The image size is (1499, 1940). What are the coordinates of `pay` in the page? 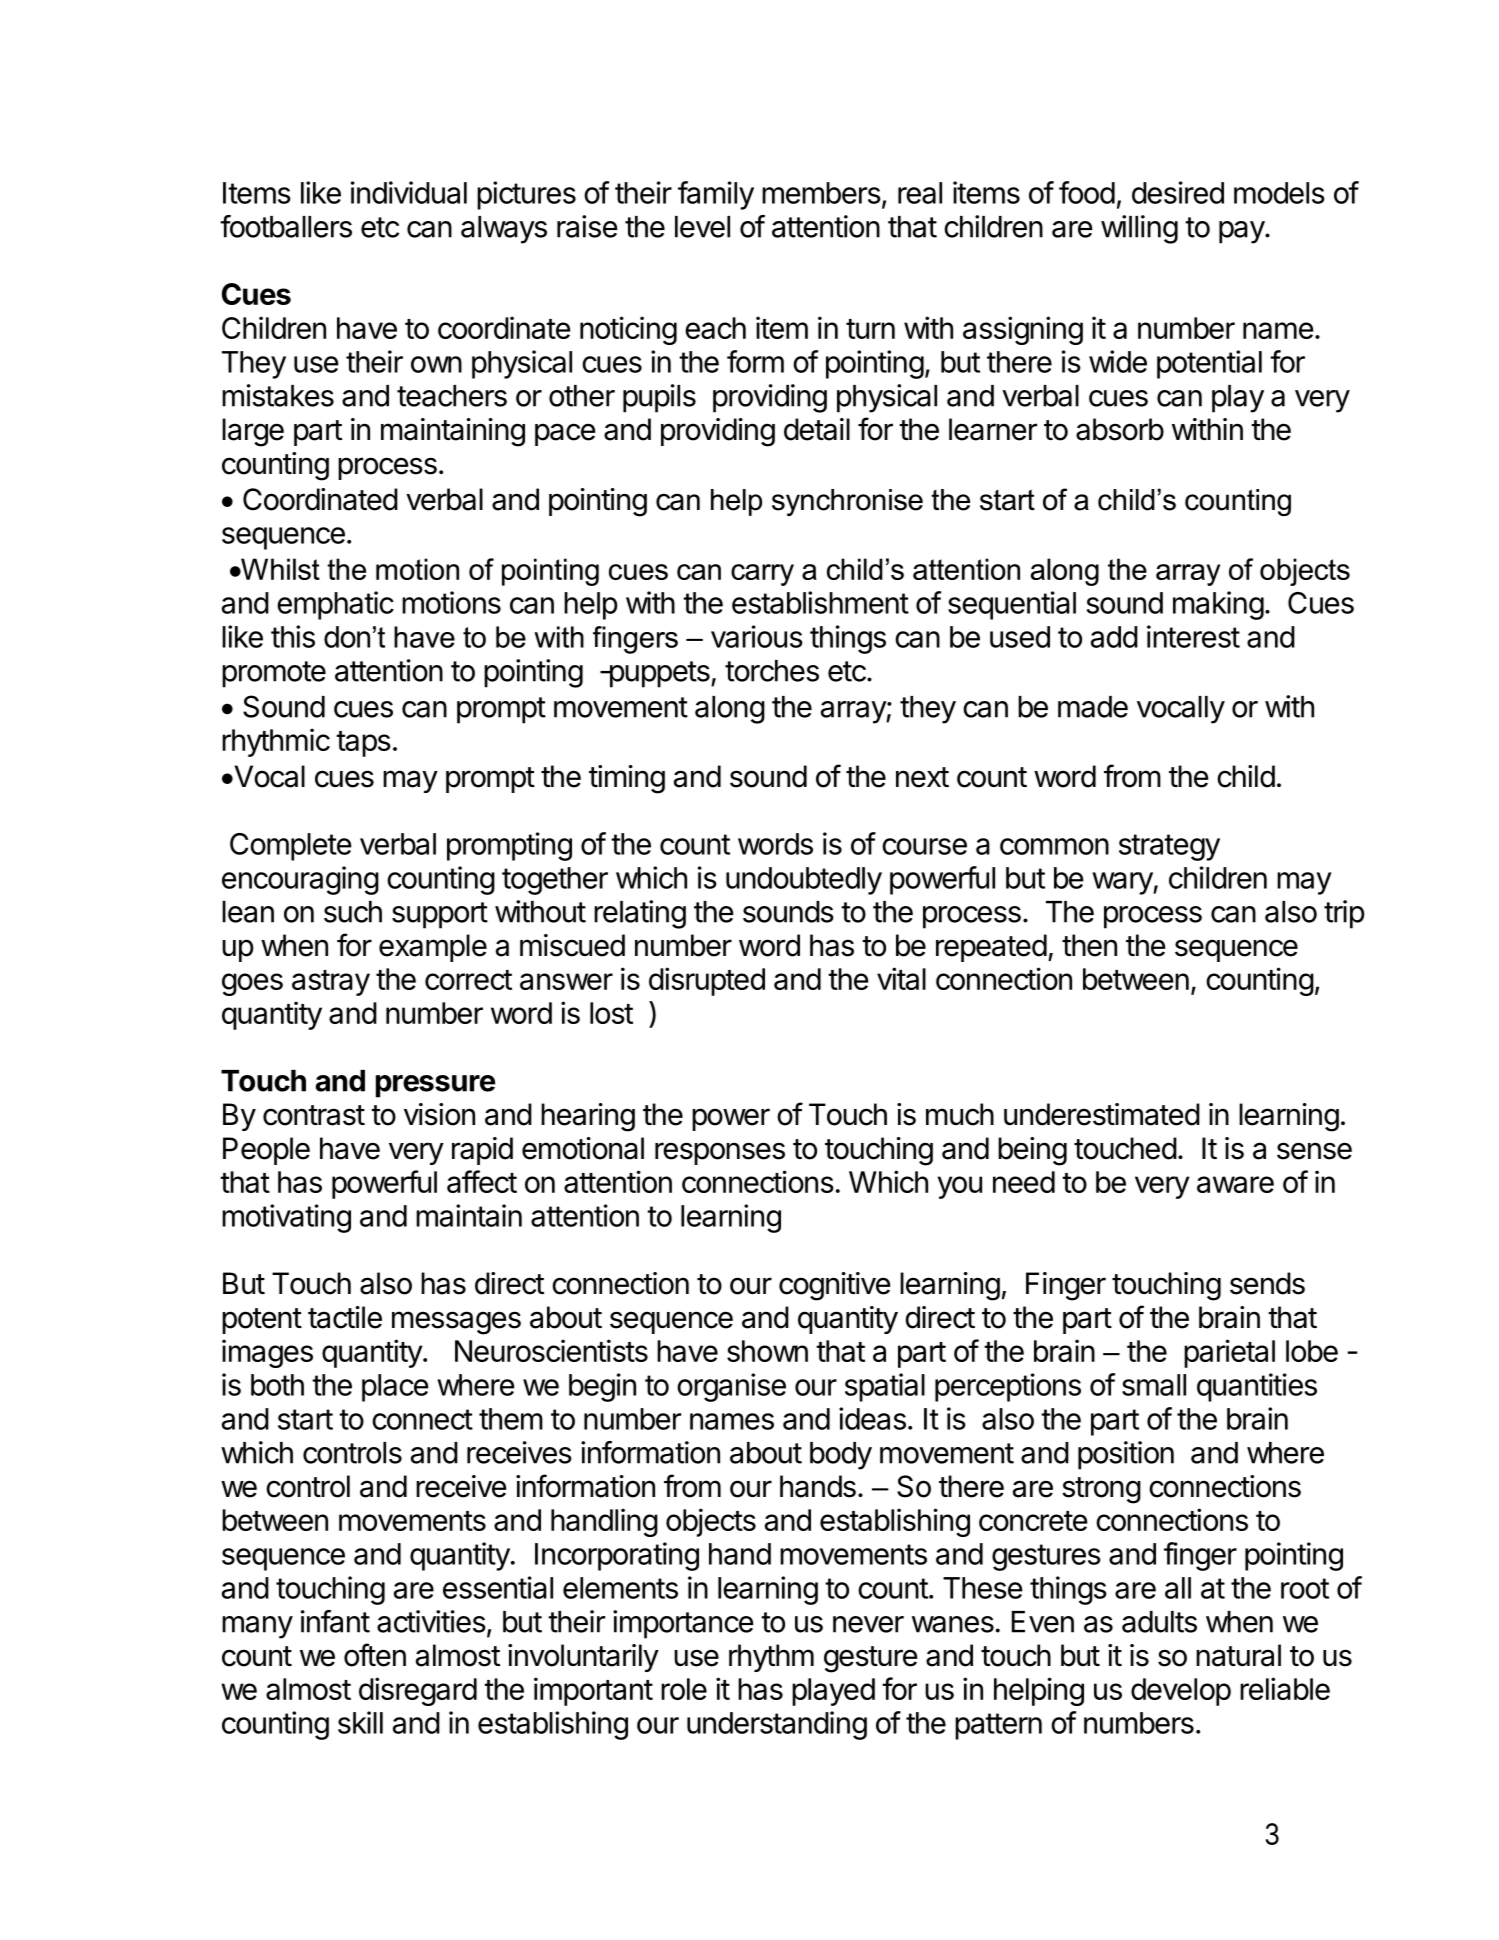 It's located at (1242, 232).
